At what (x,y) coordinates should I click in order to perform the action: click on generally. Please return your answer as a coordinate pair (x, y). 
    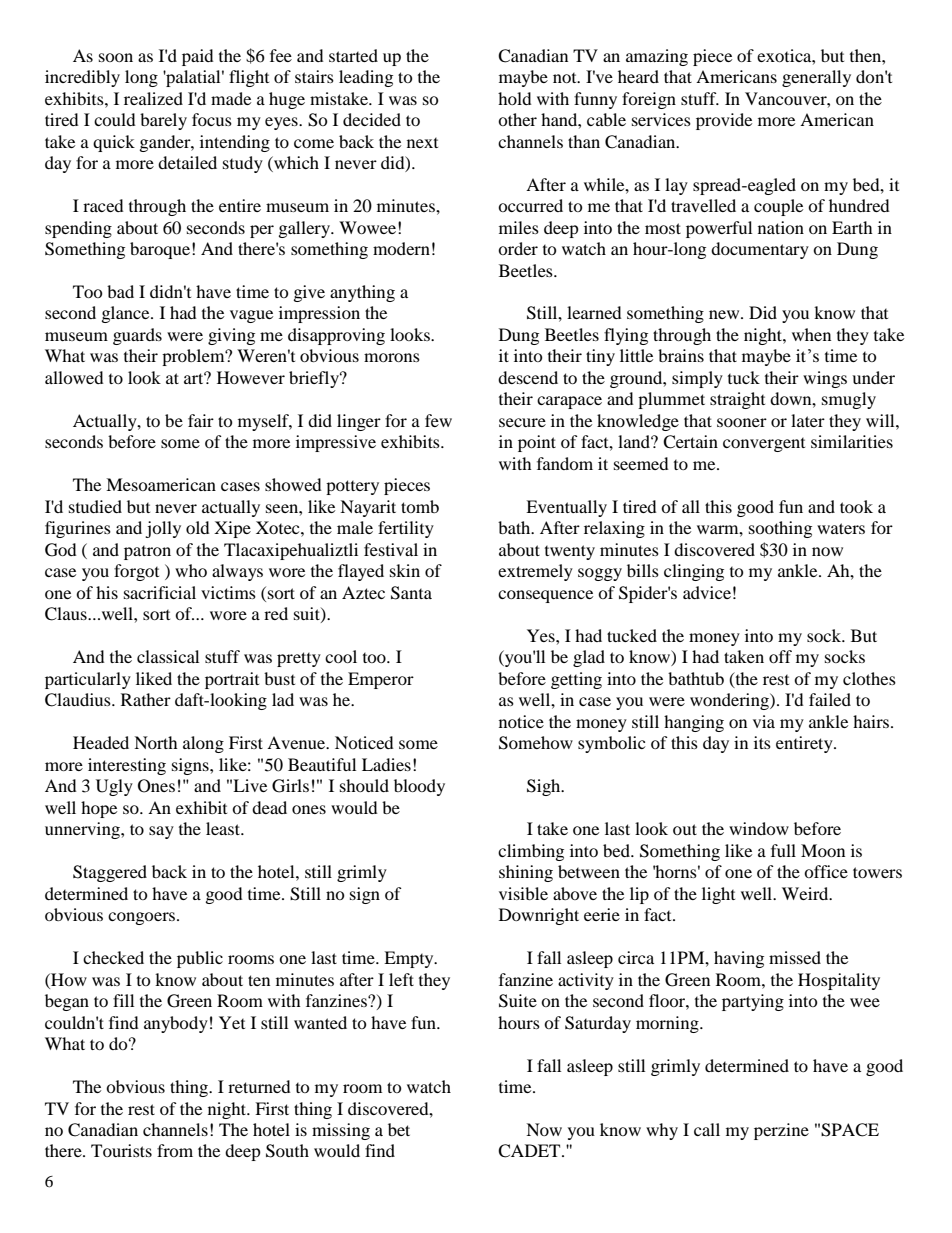
    Looking at the image, I should click on (816, 78).
